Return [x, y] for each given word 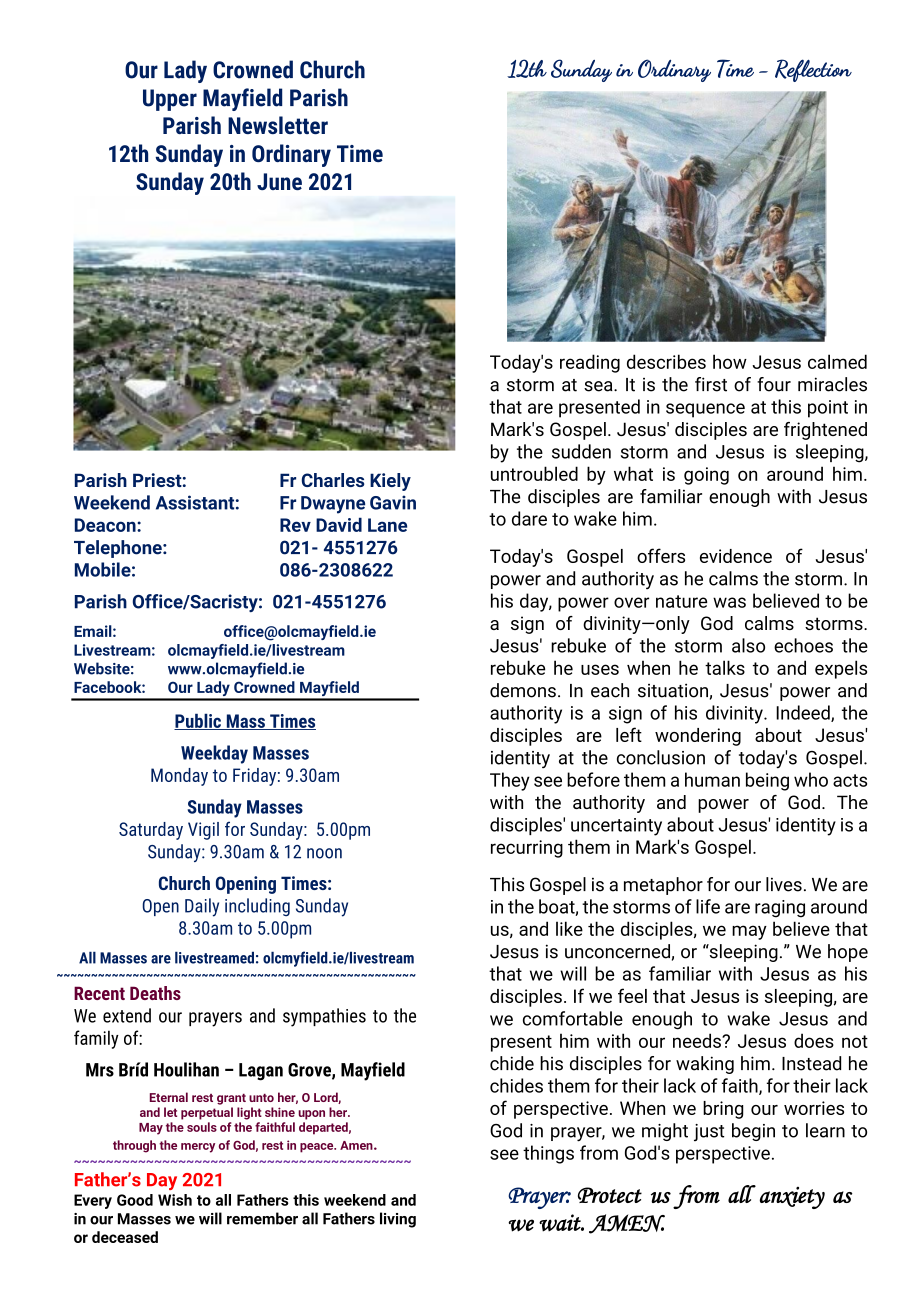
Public [198, 721]
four [774, 384]
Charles [333, 480]
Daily [202, 907]
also [748, 645]
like [569, 928]
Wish [175, 1200]
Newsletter [278, 125]
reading [590, 363]
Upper [170, 100]
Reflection [813, 70]
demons [523, 690]
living [398, 1220]
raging [780, 909]
